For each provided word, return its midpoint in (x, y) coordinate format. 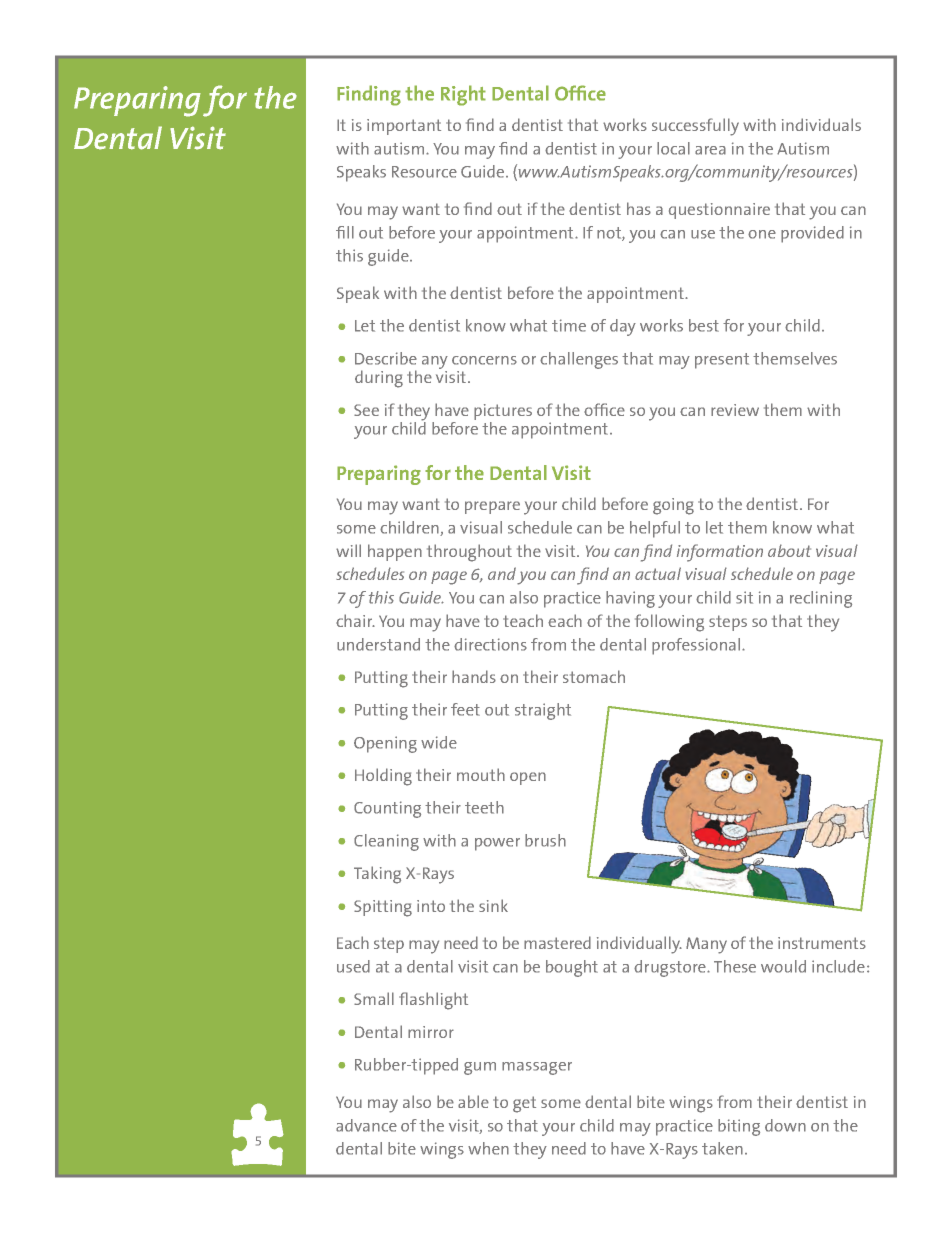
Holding (383, 777)
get (524, 1104)
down (785, 1125)
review (735, 410)
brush (545, 840)
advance (366, 1125)
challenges (579, 360)
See (366, 410)
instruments (822, 943)
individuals (821, 124)
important (404, 127)
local (673, 148)
